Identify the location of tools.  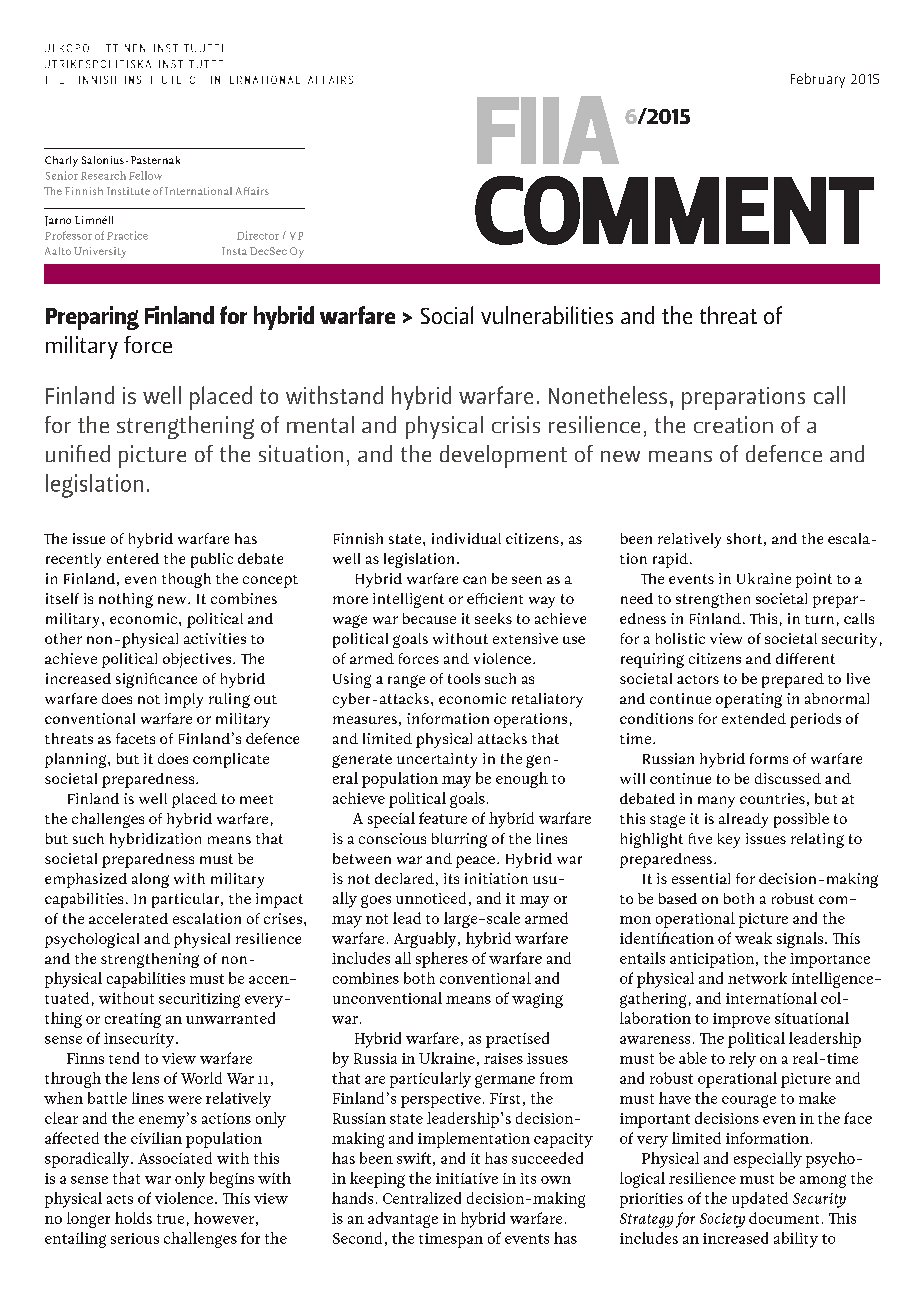
(464, 678).
